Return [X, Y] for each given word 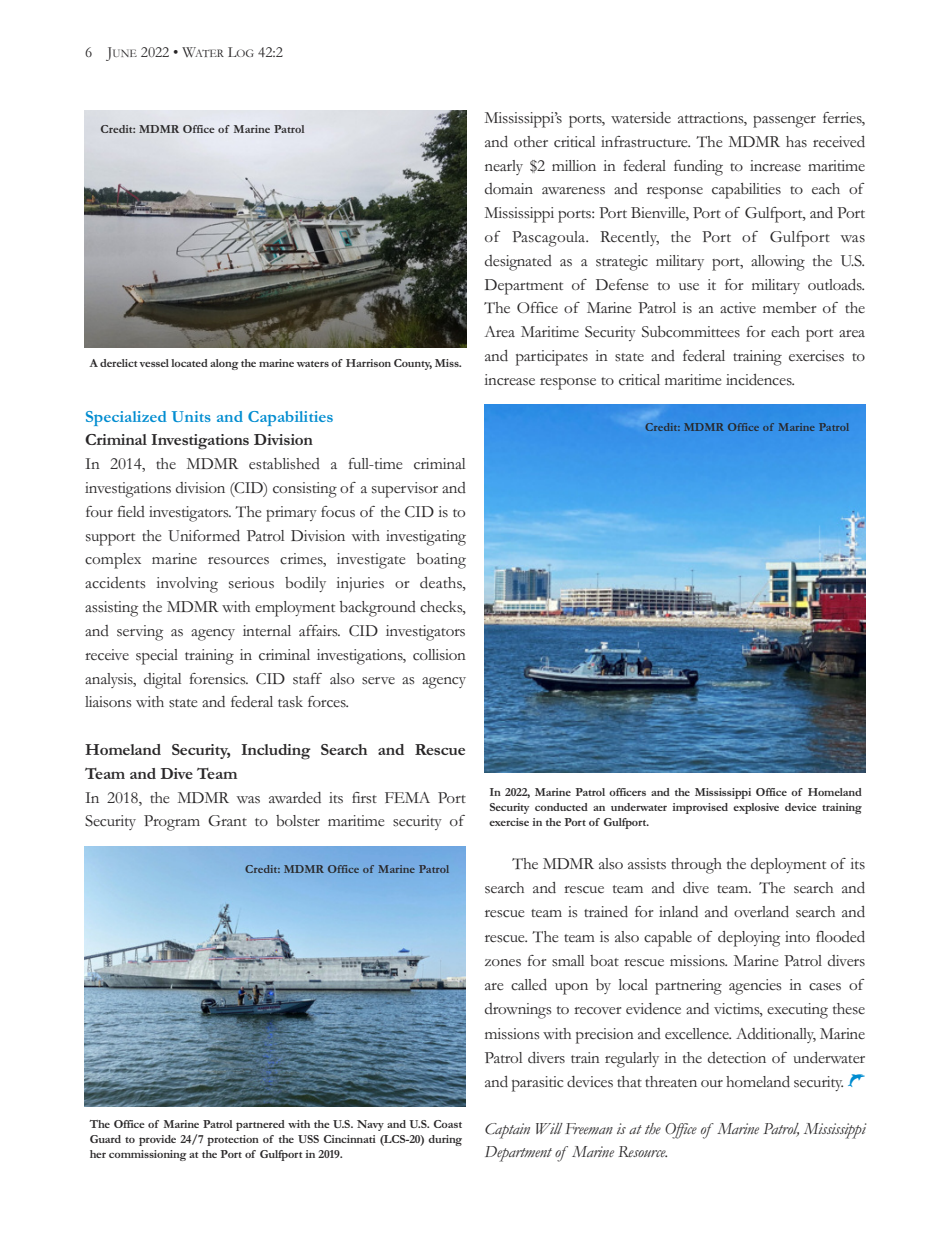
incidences [760, 380]
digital [162, 681]
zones [503, 963]
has [796, 141]
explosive [756, 808]
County [413, 364]
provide [157, 1140]
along [224, 364]
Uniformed [204, 536]
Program [172, 823]
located [189, 363]
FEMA [407, 797]
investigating [426, 538]
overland [761, 911]
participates [552, 358]
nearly [504, 167]
